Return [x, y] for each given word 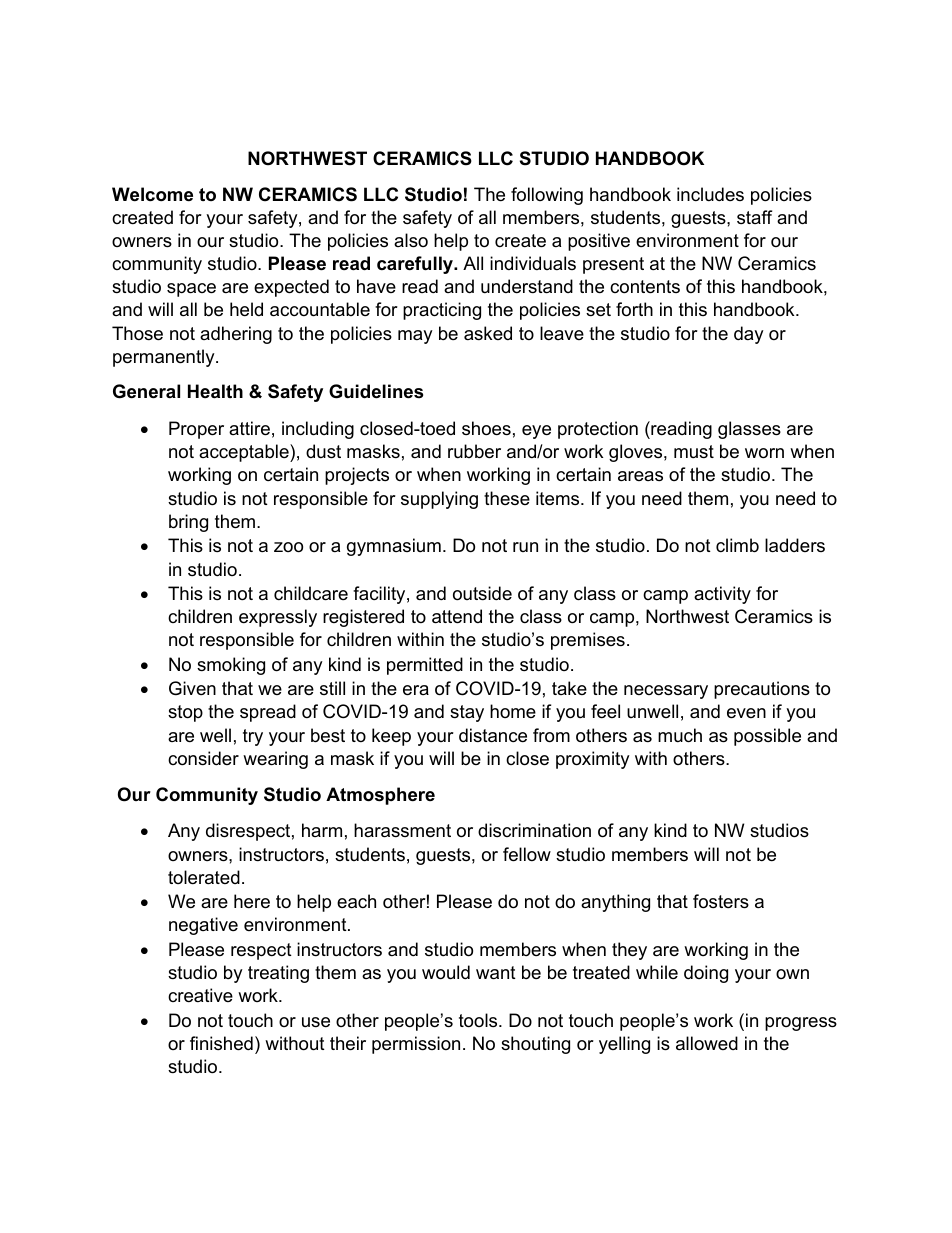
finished [221, 1043]
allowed [707, 1043]
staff [754, 217]
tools [479, 1020]
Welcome [152, 194]
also [411, 240]
